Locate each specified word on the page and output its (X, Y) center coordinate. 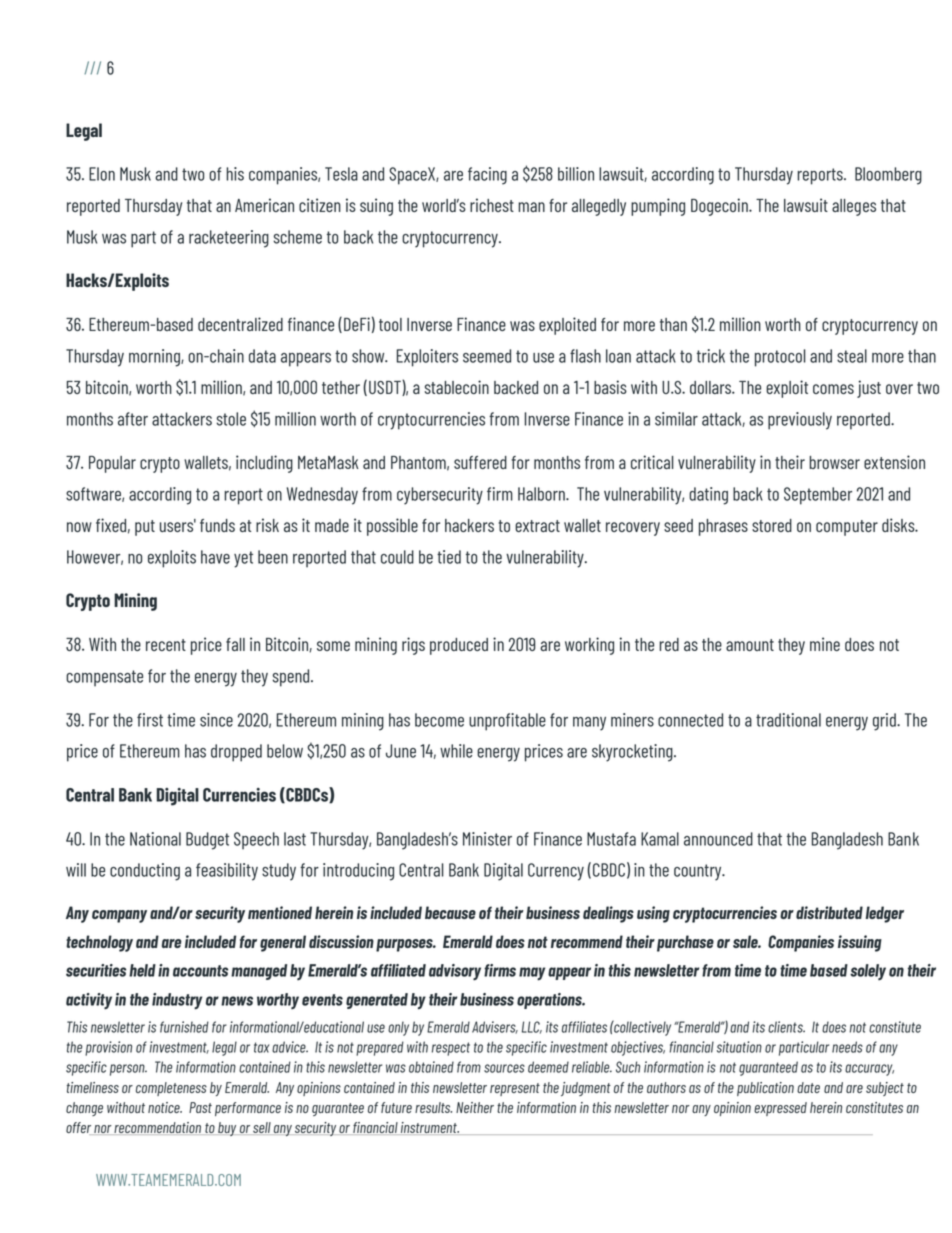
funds (217, 525)
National (155, 839)
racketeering (229, 239)
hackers (469, 525)
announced (718, 839)
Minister (487, 839)
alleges (854, 207)
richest (492, 205)
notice (165, 1107)
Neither (475, 1107)
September (818, 496)
